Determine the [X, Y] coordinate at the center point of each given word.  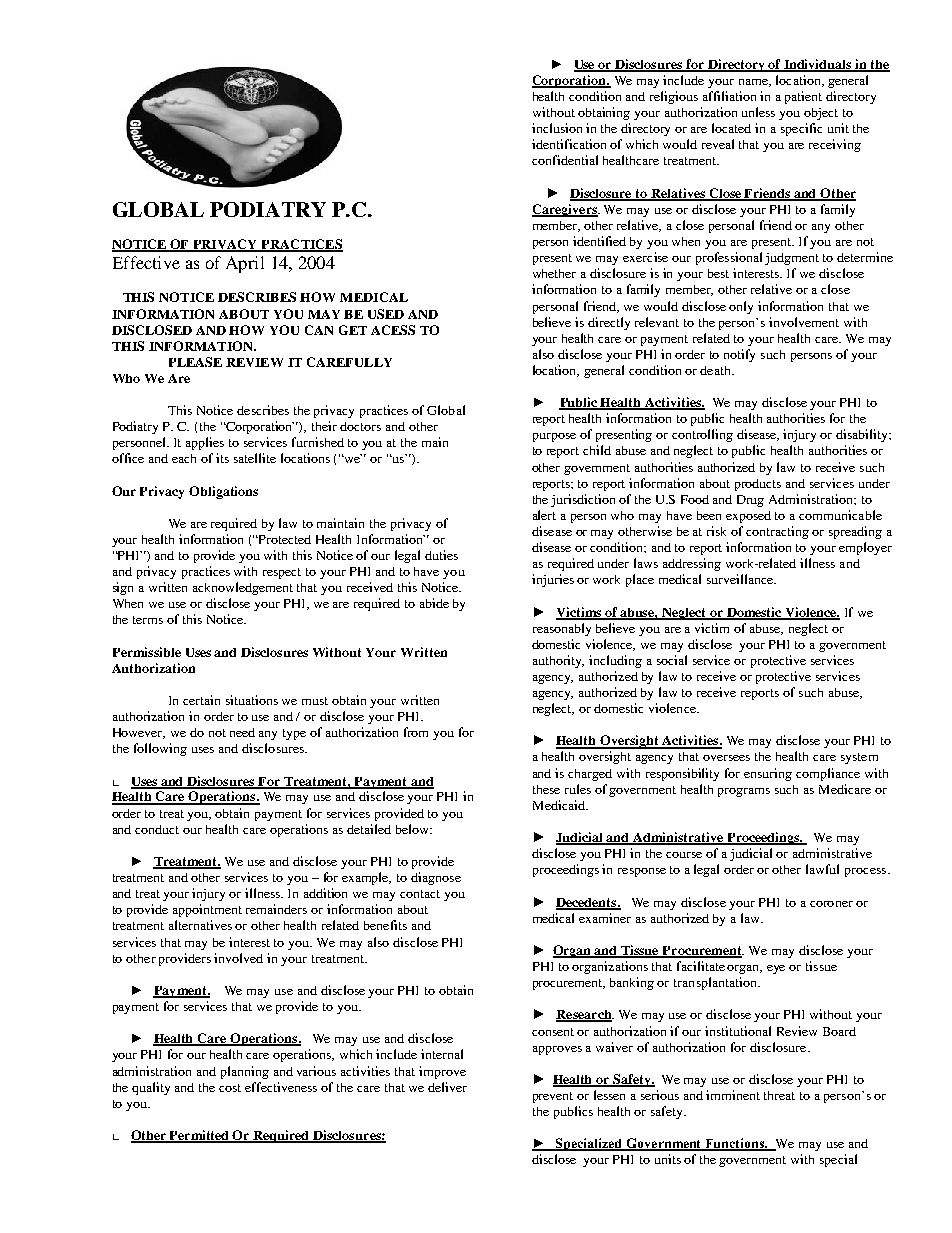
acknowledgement [243, 588]
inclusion [557, 128]
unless [758, 112]
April [245, 264]
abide [434, 603]
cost [230, 1088]
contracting [777, 532]
